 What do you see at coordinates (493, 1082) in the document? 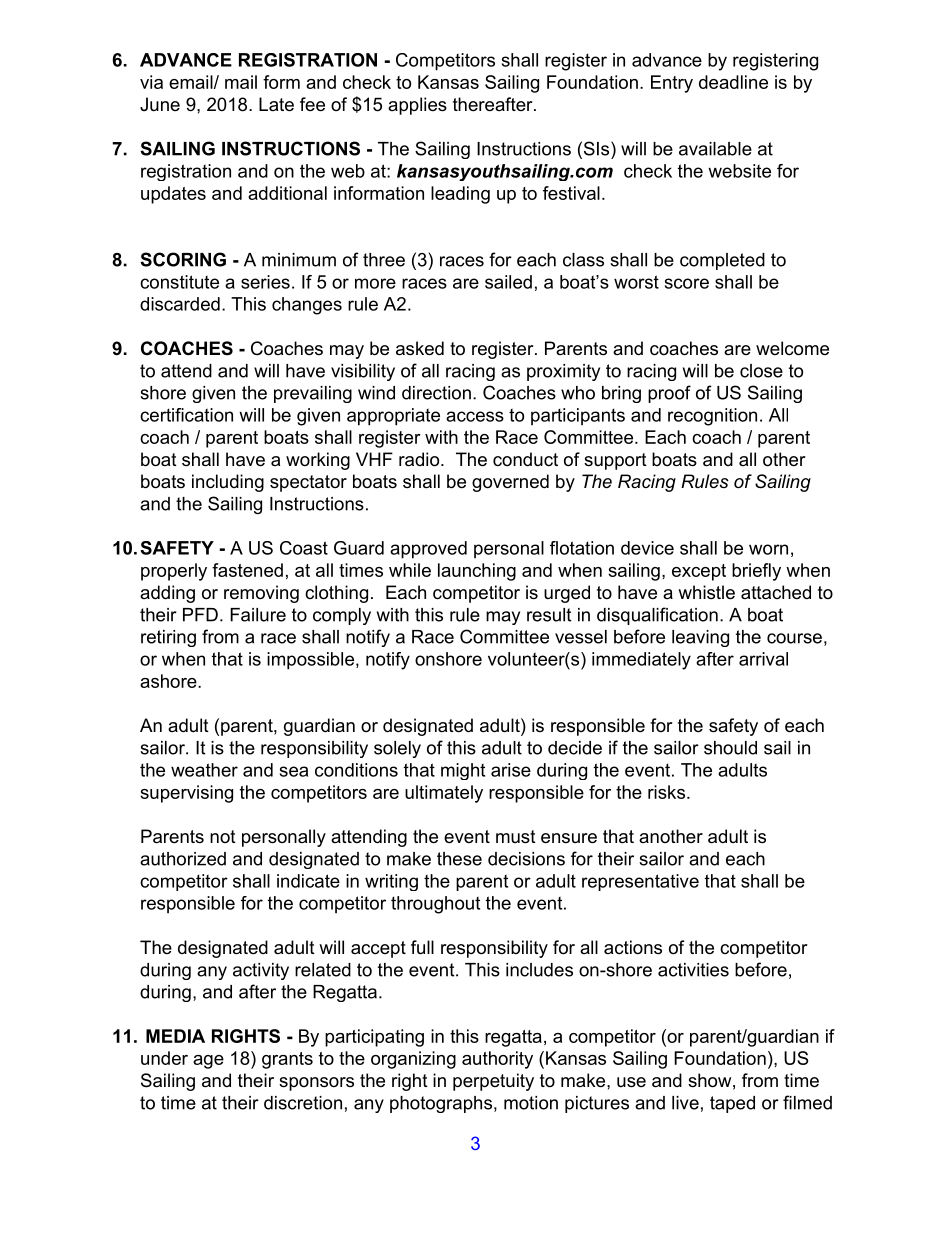
I see `perpetuity` at bounding box center [493, 1082].
